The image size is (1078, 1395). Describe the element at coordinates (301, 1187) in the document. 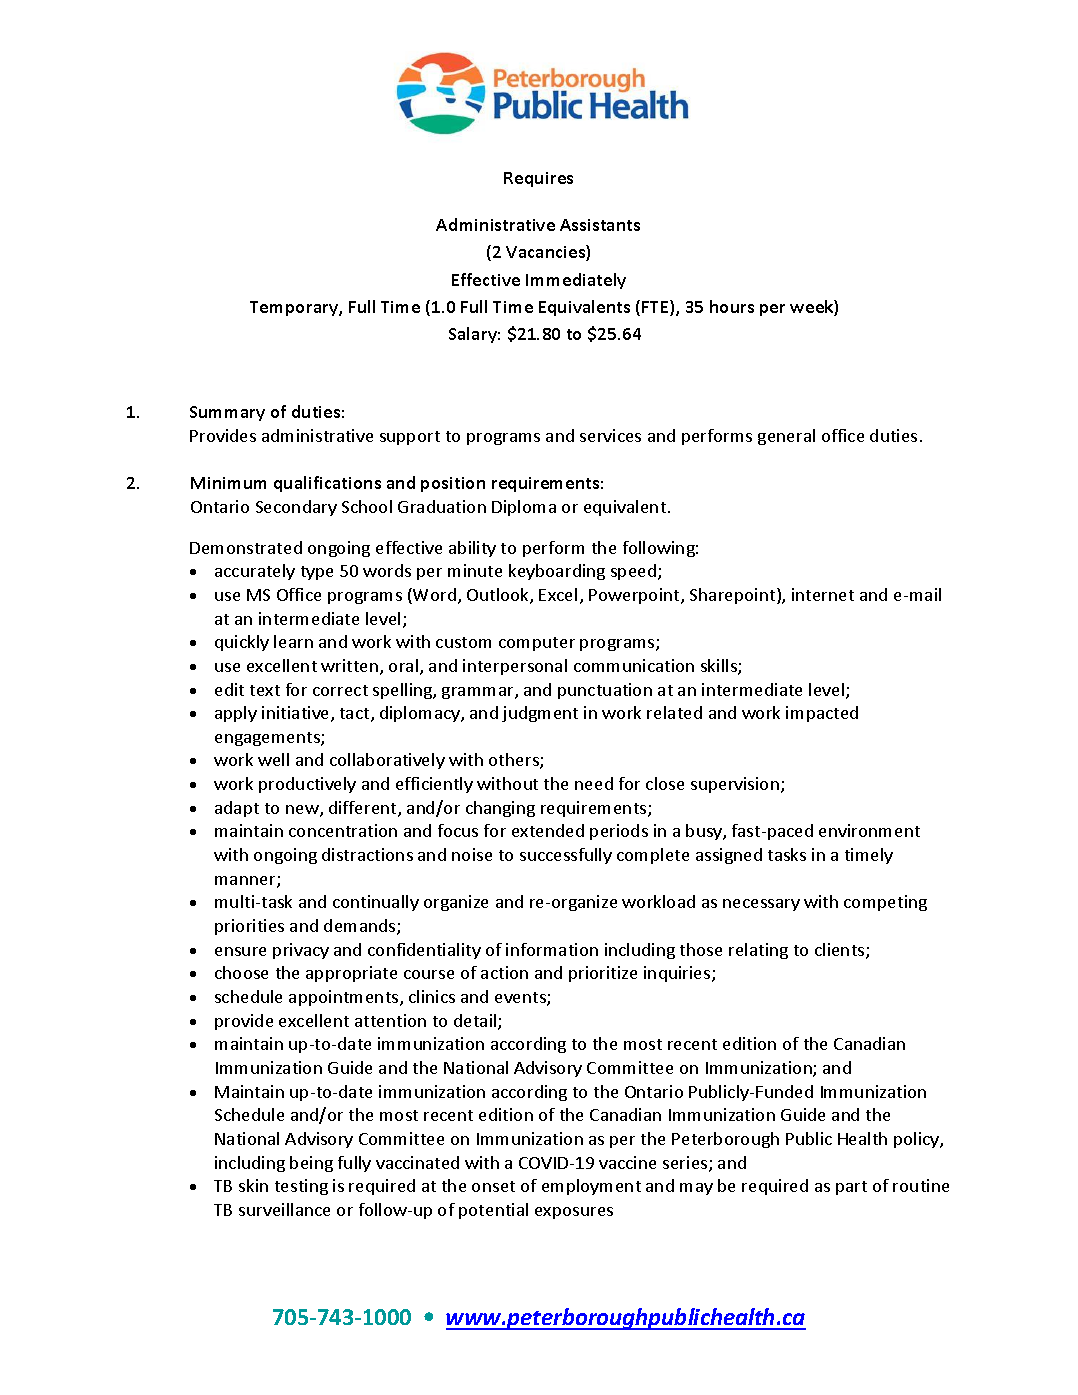

I see `testing` at that location.
